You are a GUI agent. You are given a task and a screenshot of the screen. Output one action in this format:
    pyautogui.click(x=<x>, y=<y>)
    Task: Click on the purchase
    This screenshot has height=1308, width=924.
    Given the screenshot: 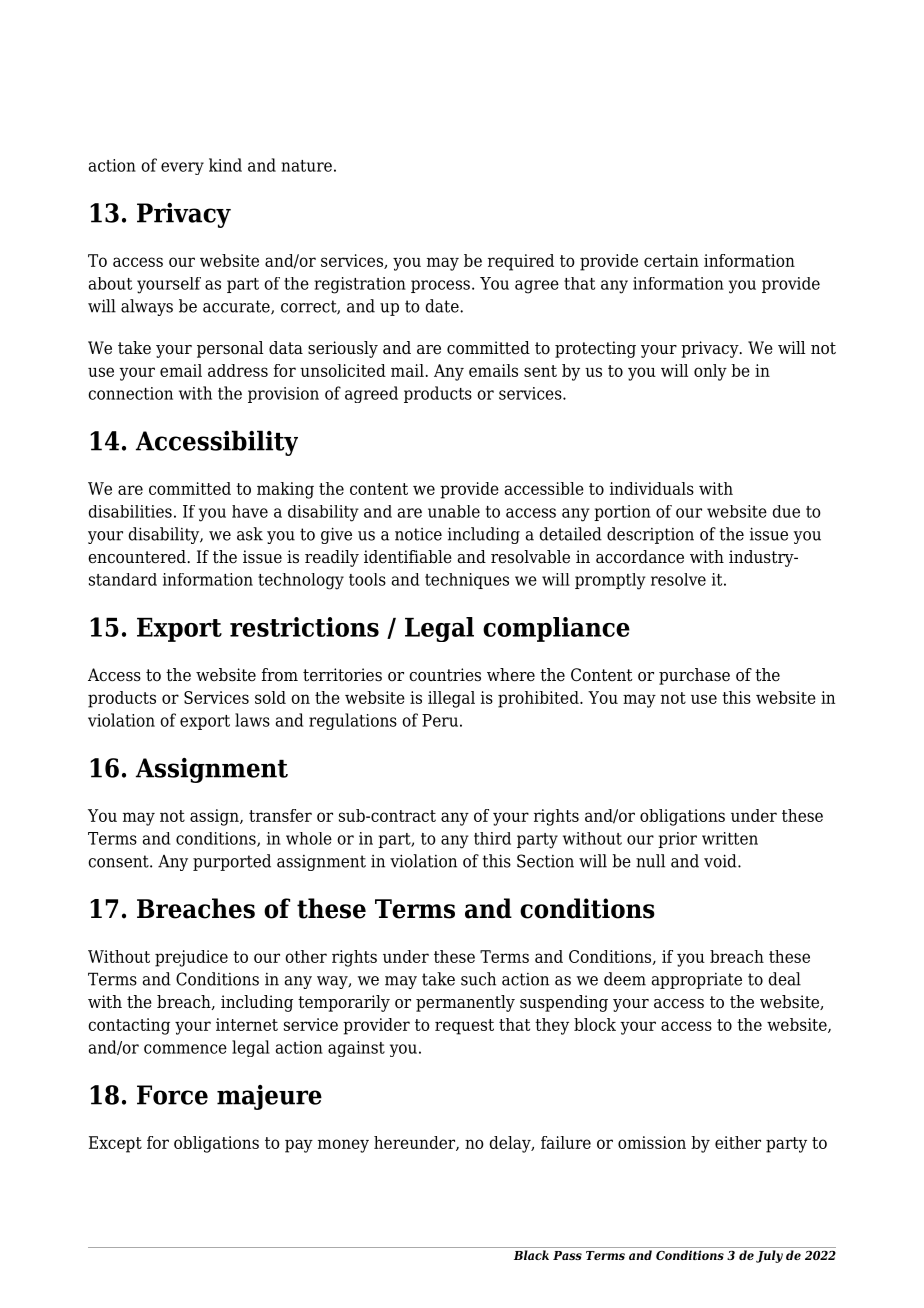 What is the action you would take?
    pyautogui.click(x=694, y=676)
